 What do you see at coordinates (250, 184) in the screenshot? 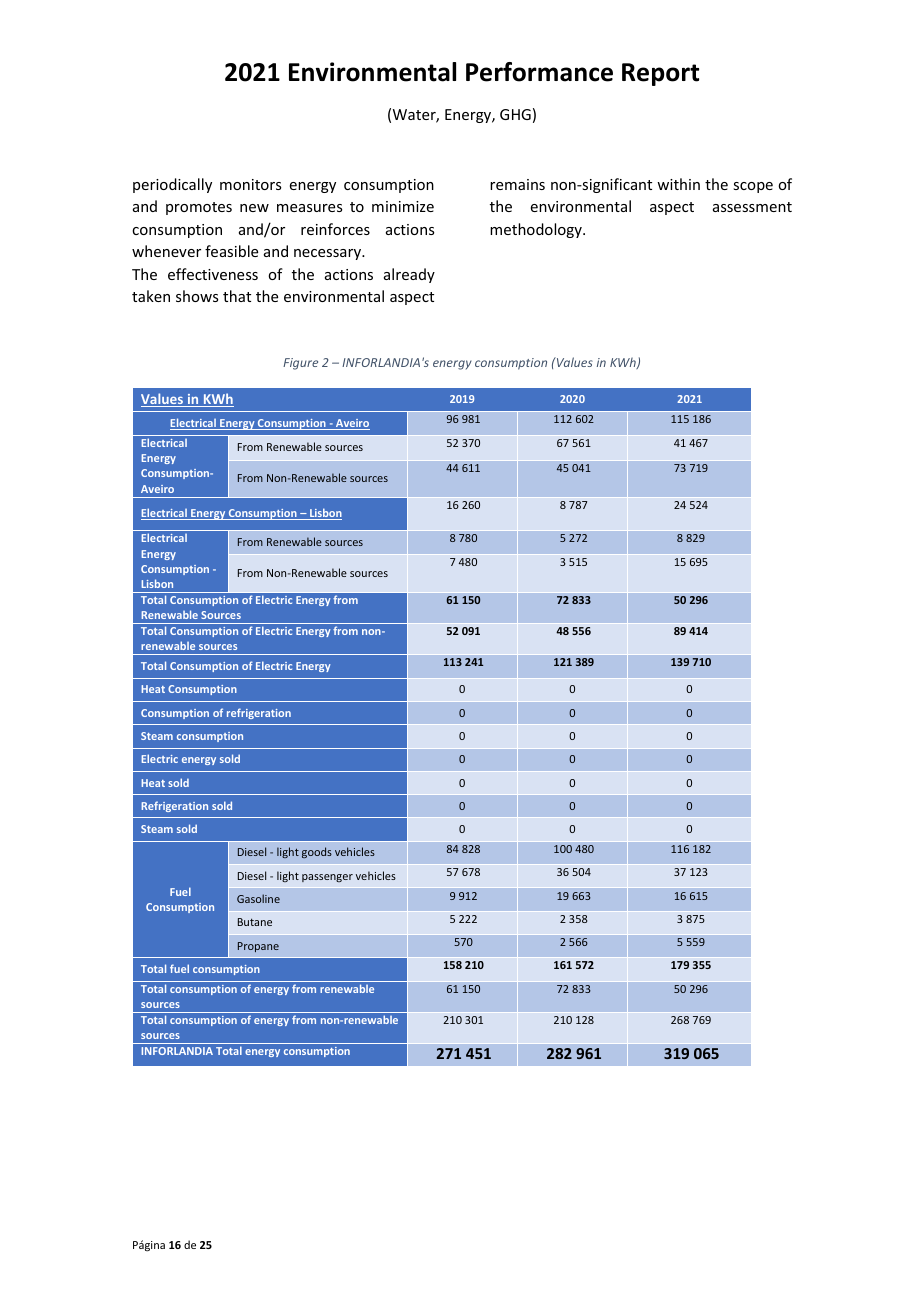
I see `monitors` at bounding box center [250, 184].
